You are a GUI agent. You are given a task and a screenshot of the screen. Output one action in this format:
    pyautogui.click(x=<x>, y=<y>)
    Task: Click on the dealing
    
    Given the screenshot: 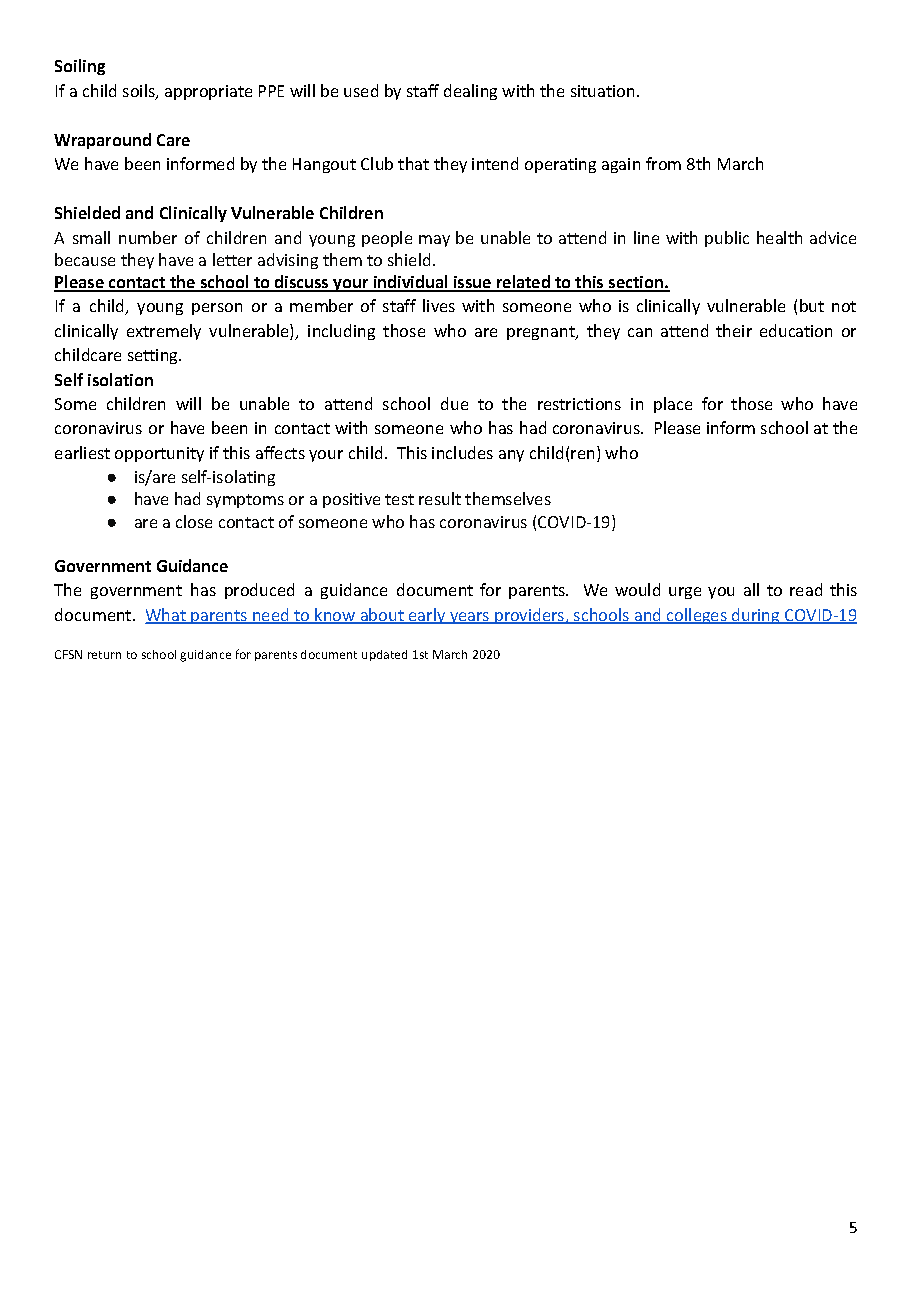 What is the action you would take?
    pyautogui.click(x=470, y=92)
